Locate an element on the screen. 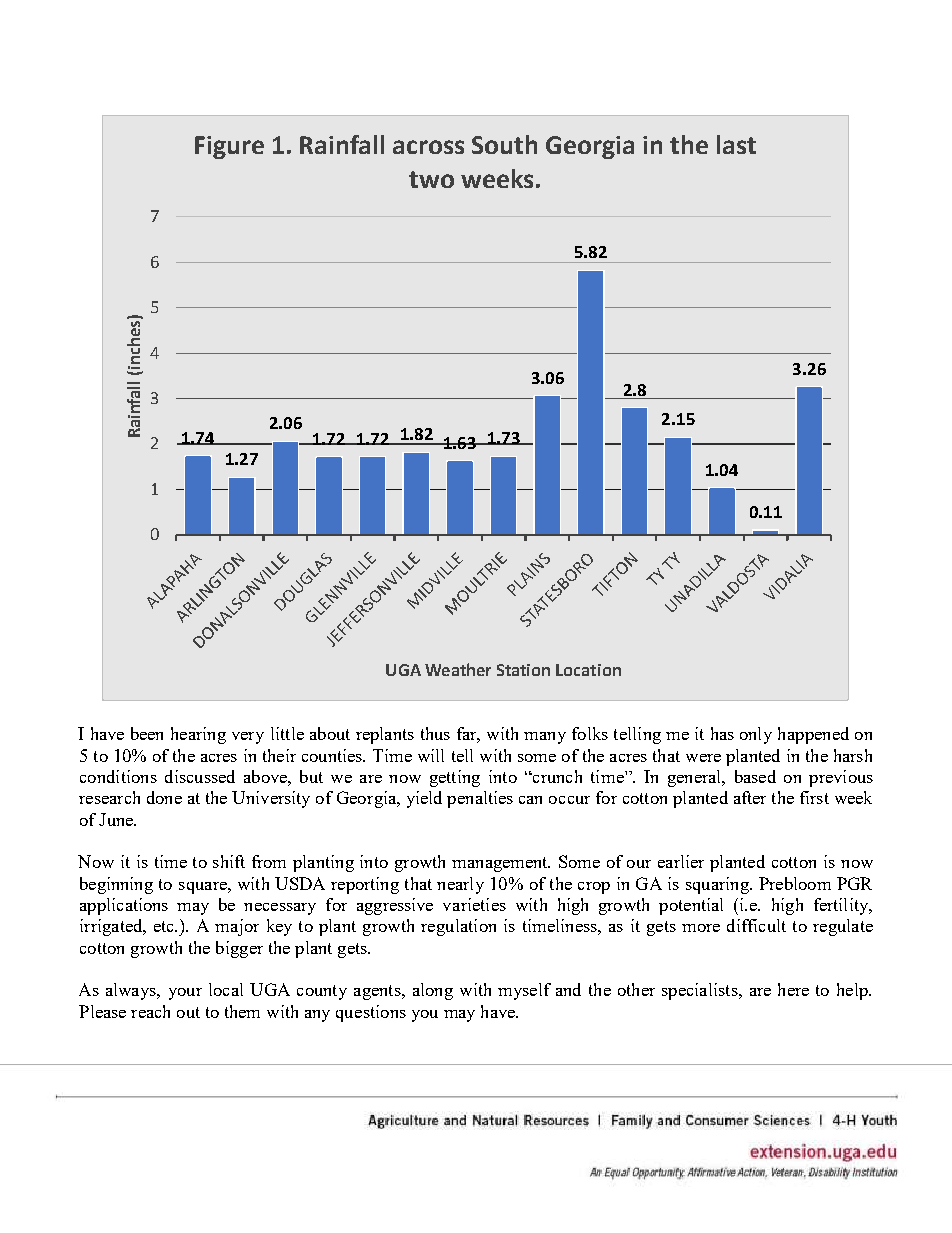 Image resolution: width=952 pixels, height=1233 pixels. Location is located at coordinates (588, 670).
